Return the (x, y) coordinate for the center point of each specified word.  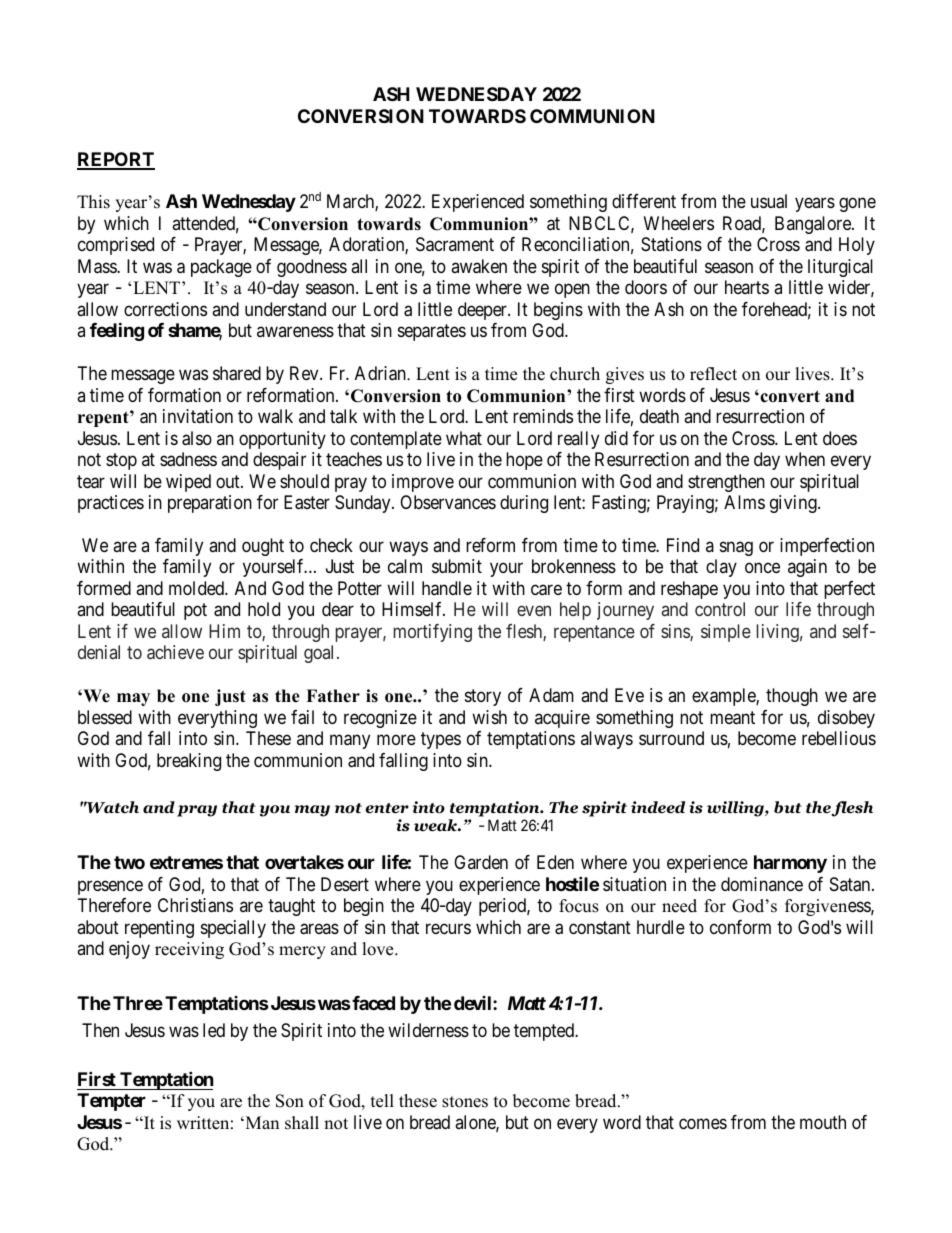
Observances (448, 502)
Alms (744, 502)
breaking (189, 762)
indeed (658, 807)
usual (769, 201)
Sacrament (455, 244)
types (441, 741)
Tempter (111, 1102)
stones (465, 1102)
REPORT (116, 160)
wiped (188, 483)
